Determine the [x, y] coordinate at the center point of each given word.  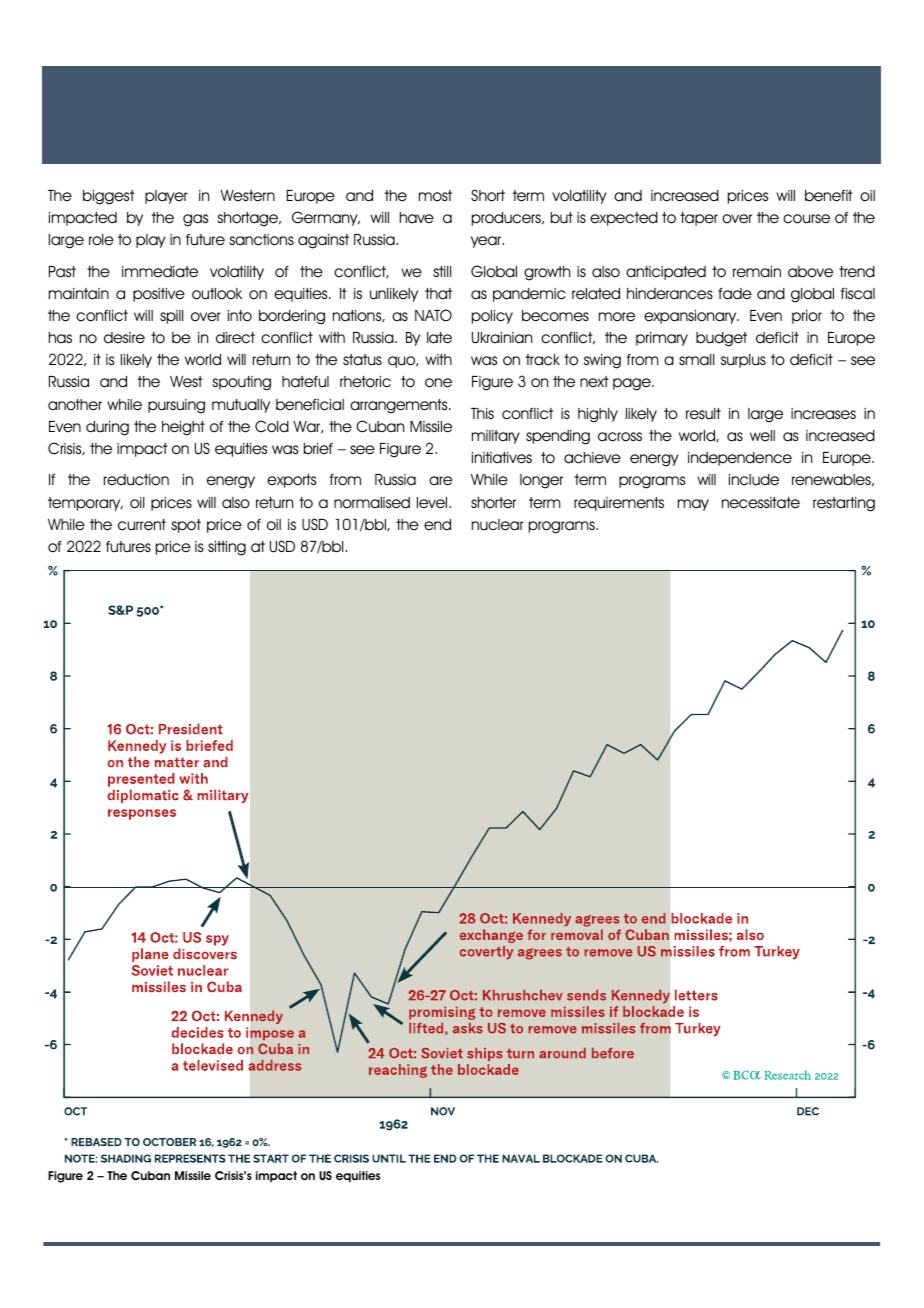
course [806, 219]
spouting [241, 383]
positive [159, 295]
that [438, 294]
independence [740, 459]
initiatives [502, 458]
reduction [136, 480]
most [435, 196]
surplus [743, 361]
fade [735, 293]
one [438, 383]
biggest [108, 197]
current [142, 525]
